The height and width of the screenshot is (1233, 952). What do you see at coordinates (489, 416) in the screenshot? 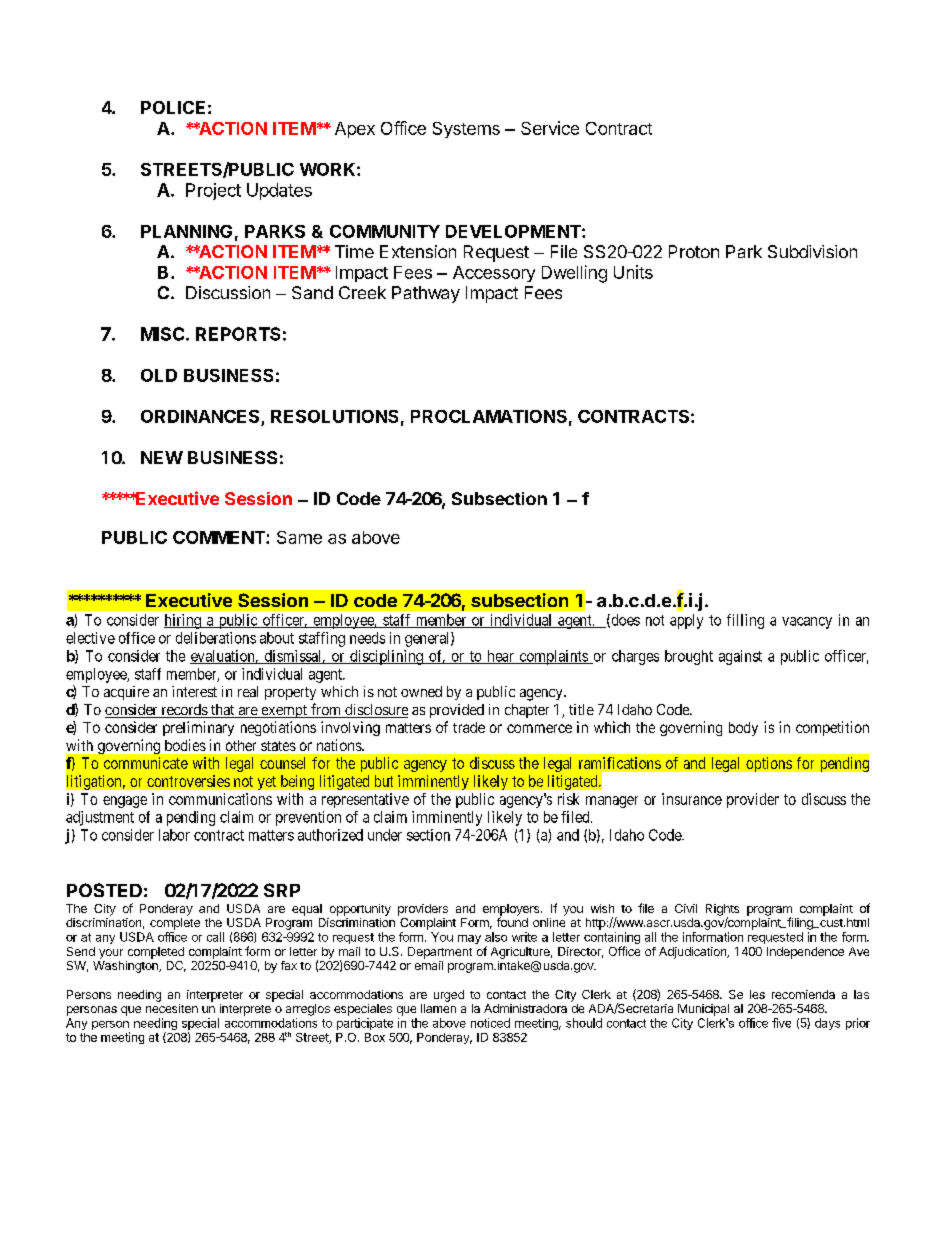
I see `PROCLAMATIONS` at bounding box center [489, 416].
